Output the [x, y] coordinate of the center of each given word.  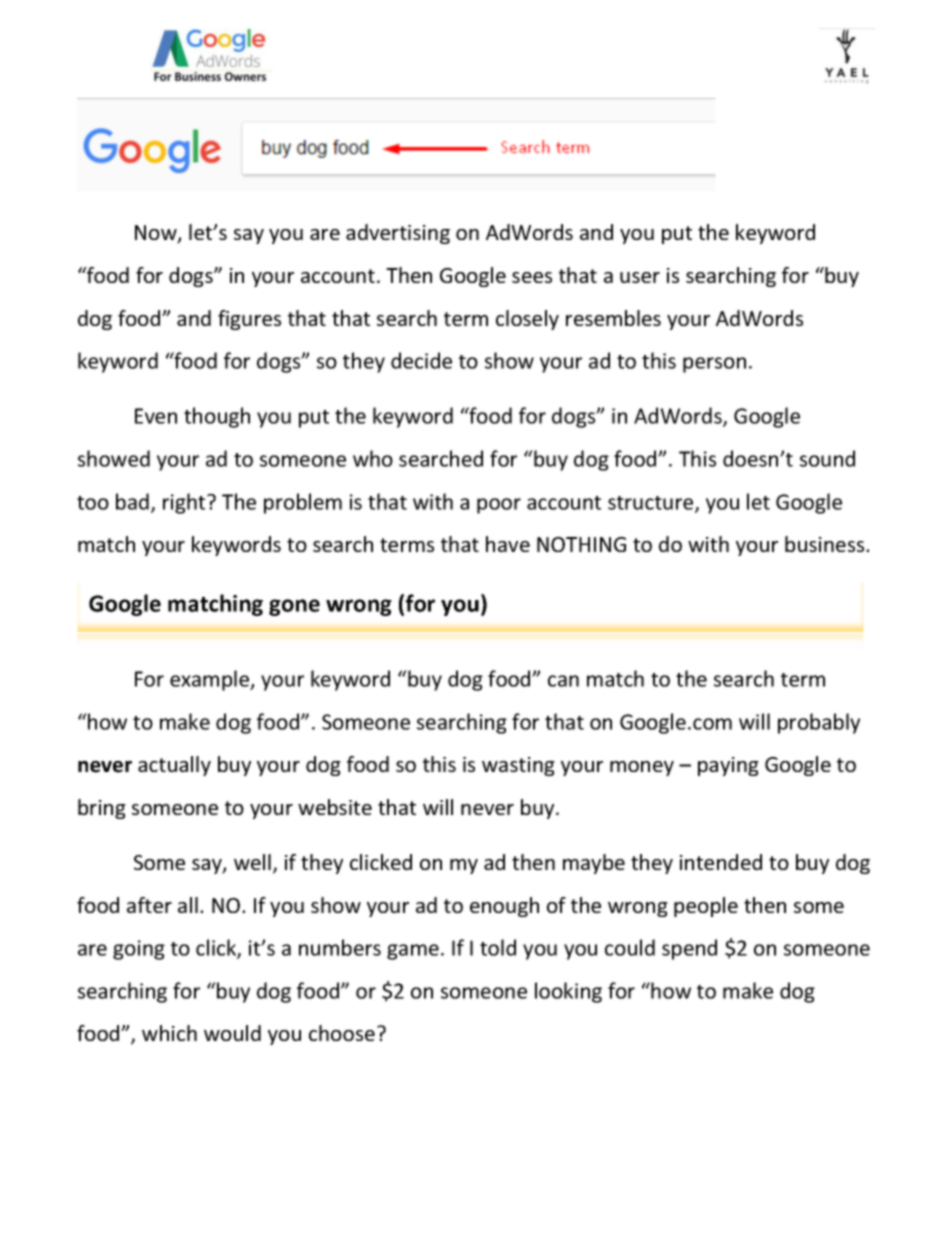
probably [819, 723]
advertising [398, 234]
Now [157, 234]
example [211, 680]
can [563, 681]
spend [689, 949]
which [169, 1033]
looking [568, 992]
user [640, 277]
